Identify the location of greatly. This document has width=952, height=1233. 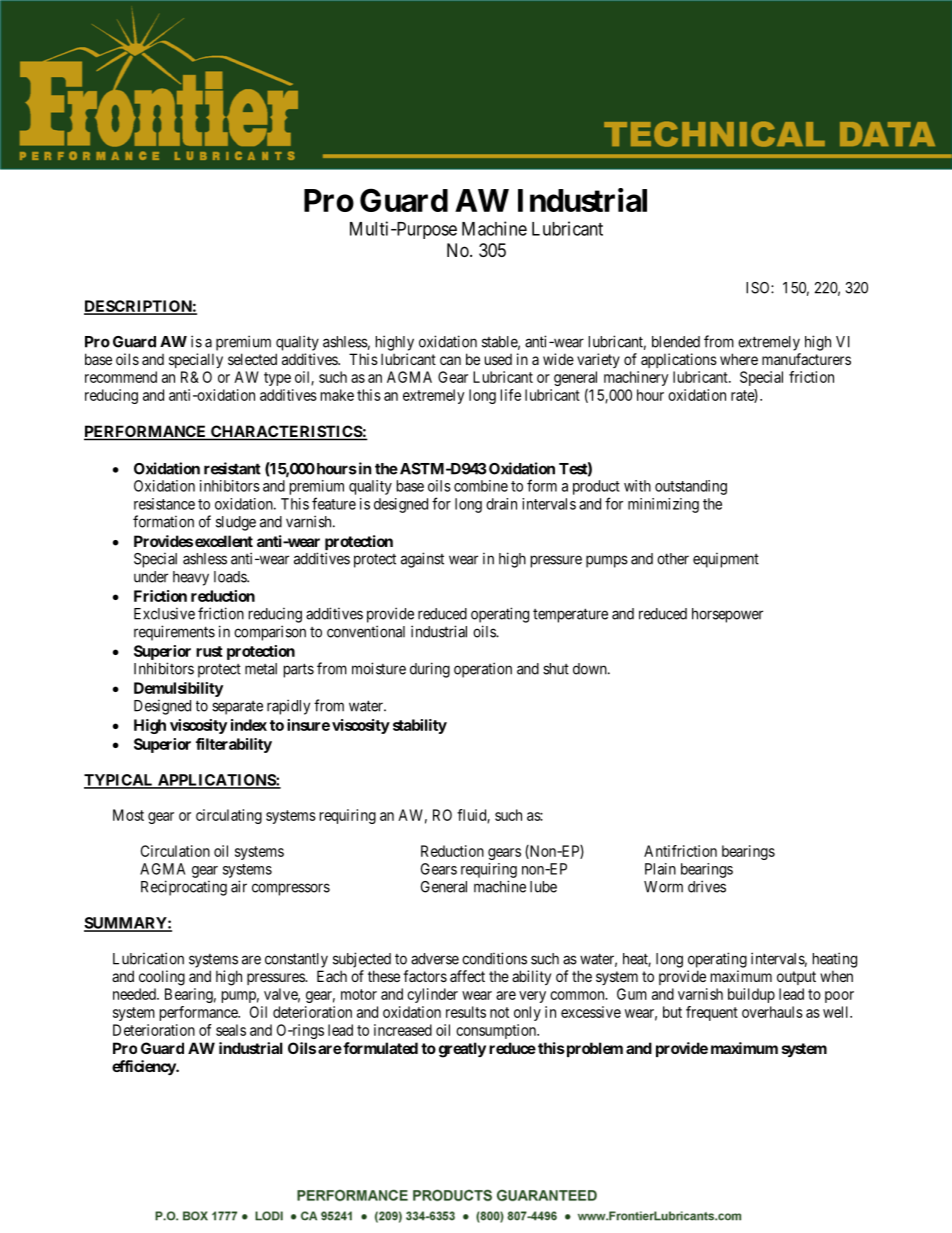
(462, 1050).
